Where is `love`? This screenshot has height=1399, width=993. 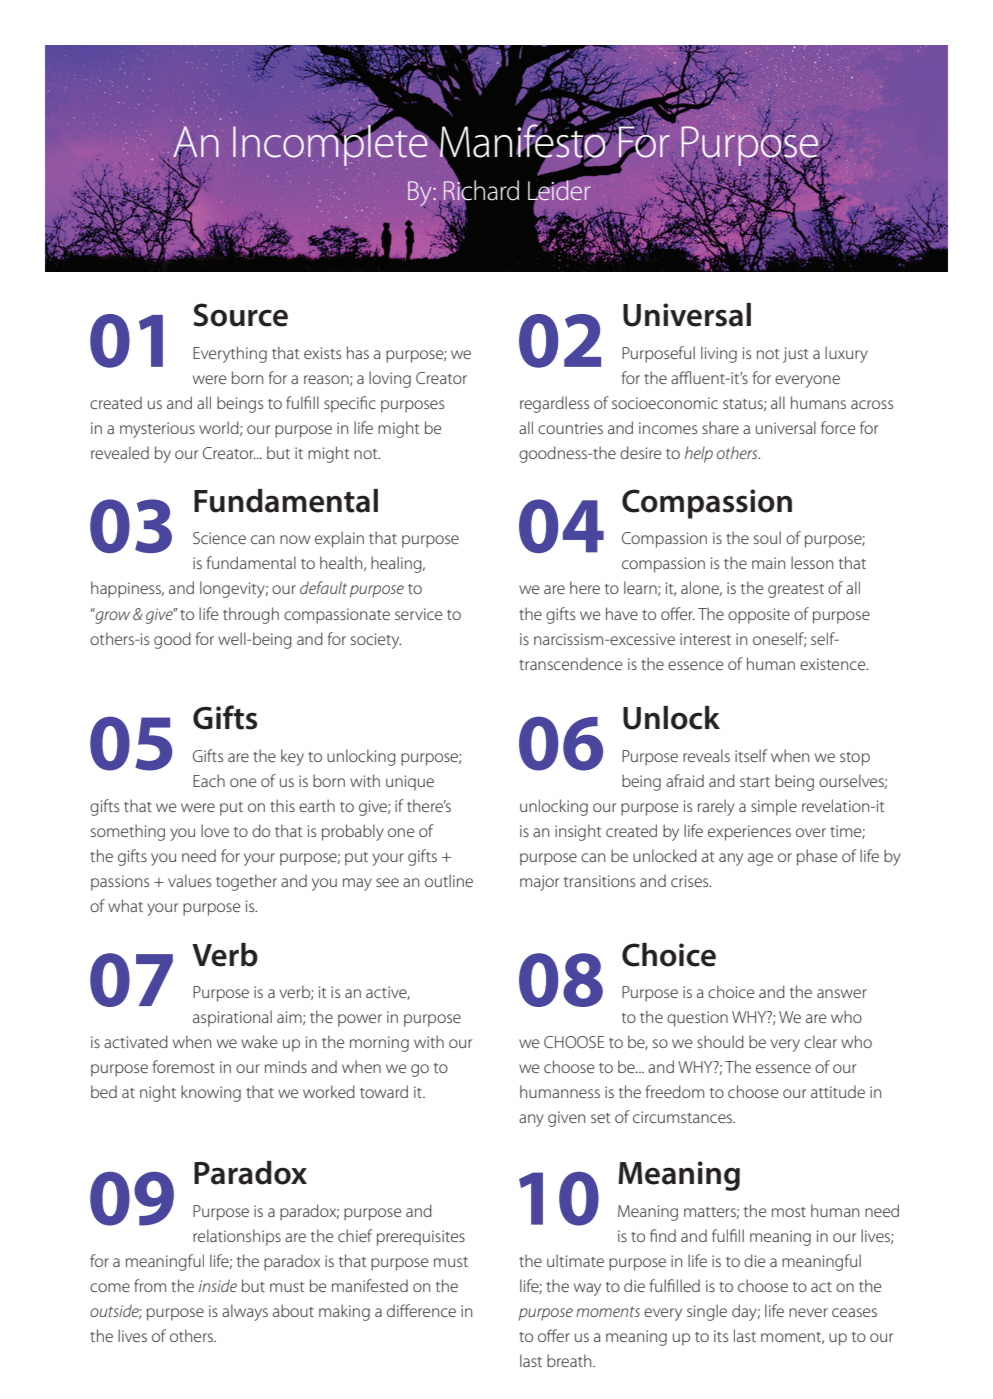 love is located at coordinates (215, 830).
